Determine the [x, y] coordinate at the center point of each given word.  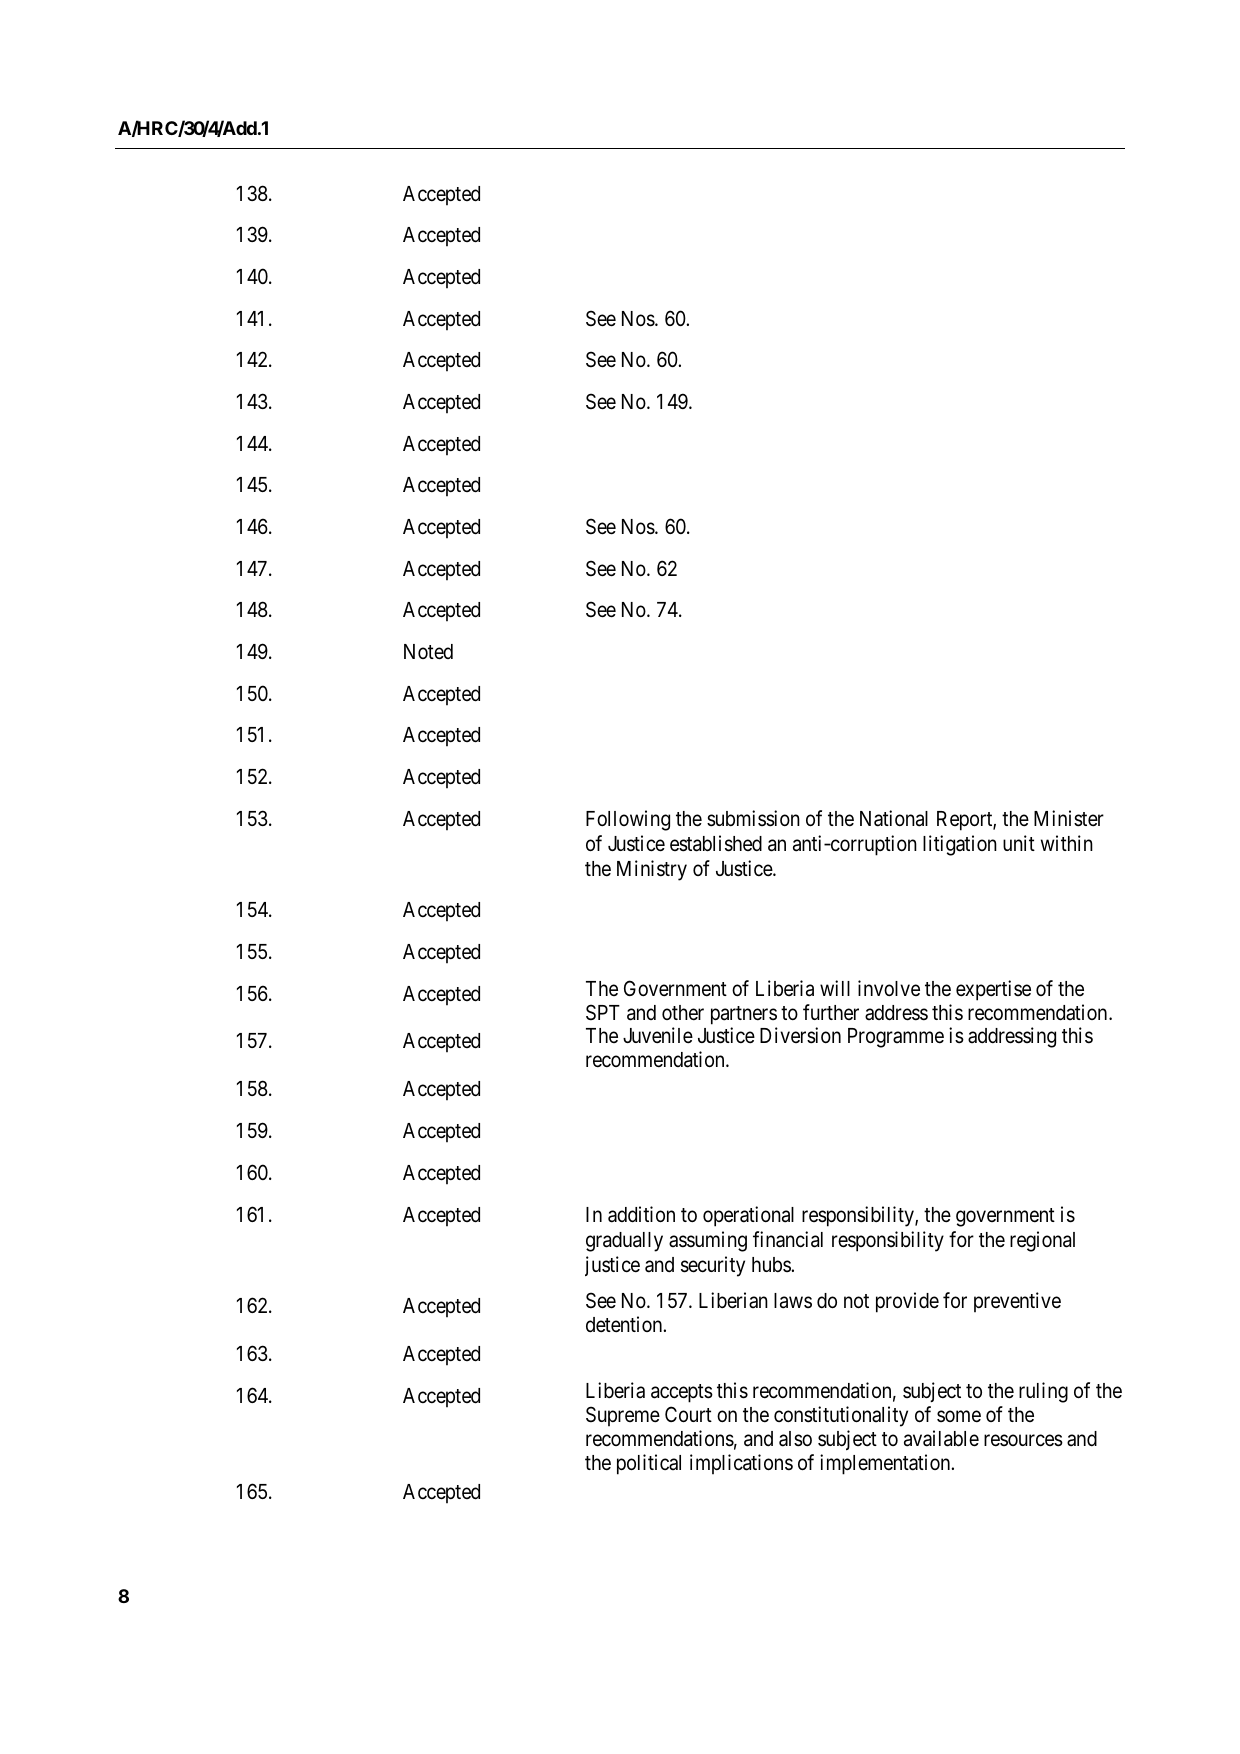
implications [741, 1464]
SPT [603, 1012]
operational [748, 1216]
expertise [993, 990]
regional [1042, 1241]
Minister [1069, 818]
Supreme [623, 1416]
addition [641, 1214]
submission [753, 818]
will [835, 988]
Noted [428, 652]
